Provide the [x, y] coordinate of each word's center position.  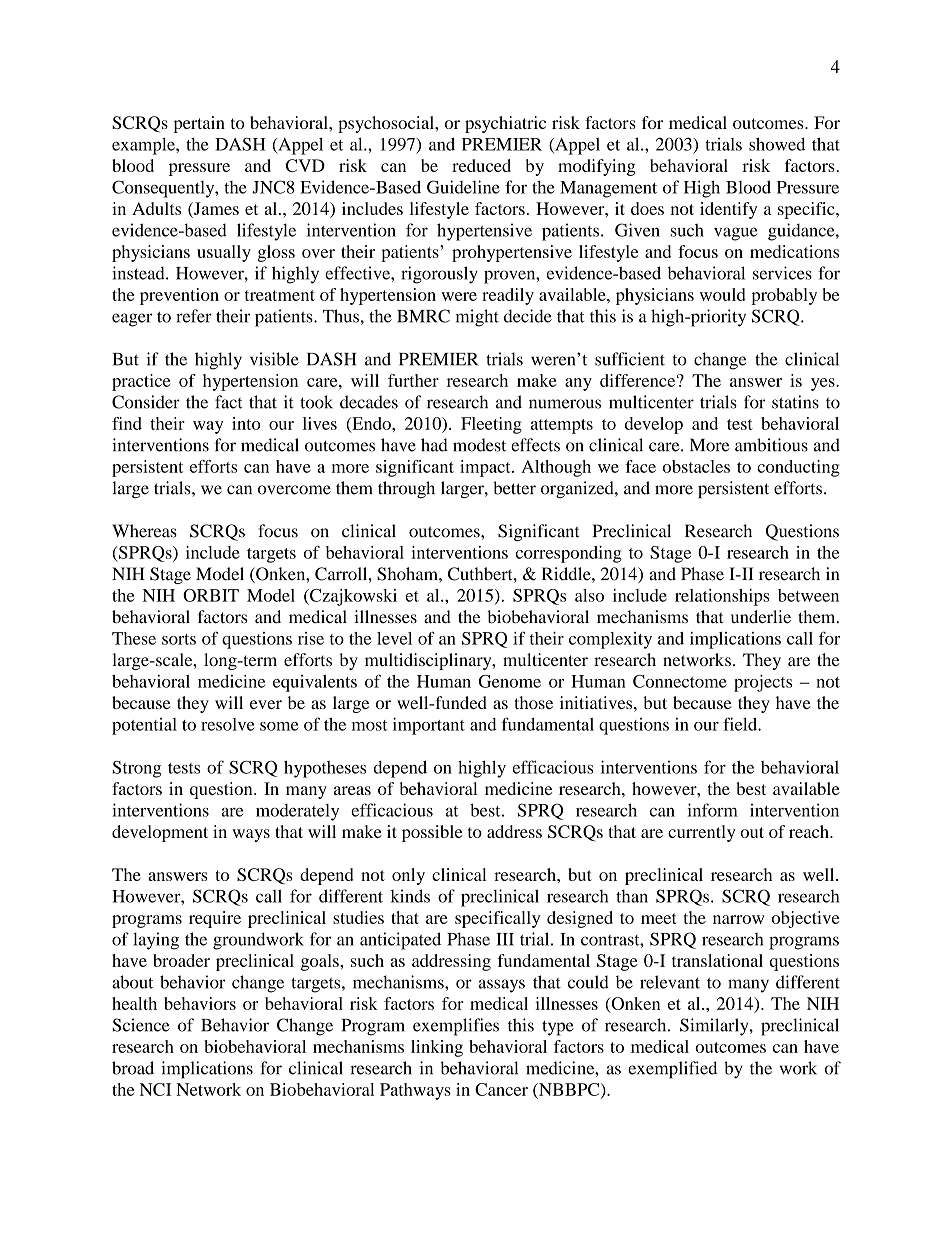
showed [777, 144]
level [394, 638]
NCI [155, 1089]
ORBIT [211, 595]
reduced [481, 165]
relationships [722, 597]
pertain [199, 124]
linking [437, 1048]
